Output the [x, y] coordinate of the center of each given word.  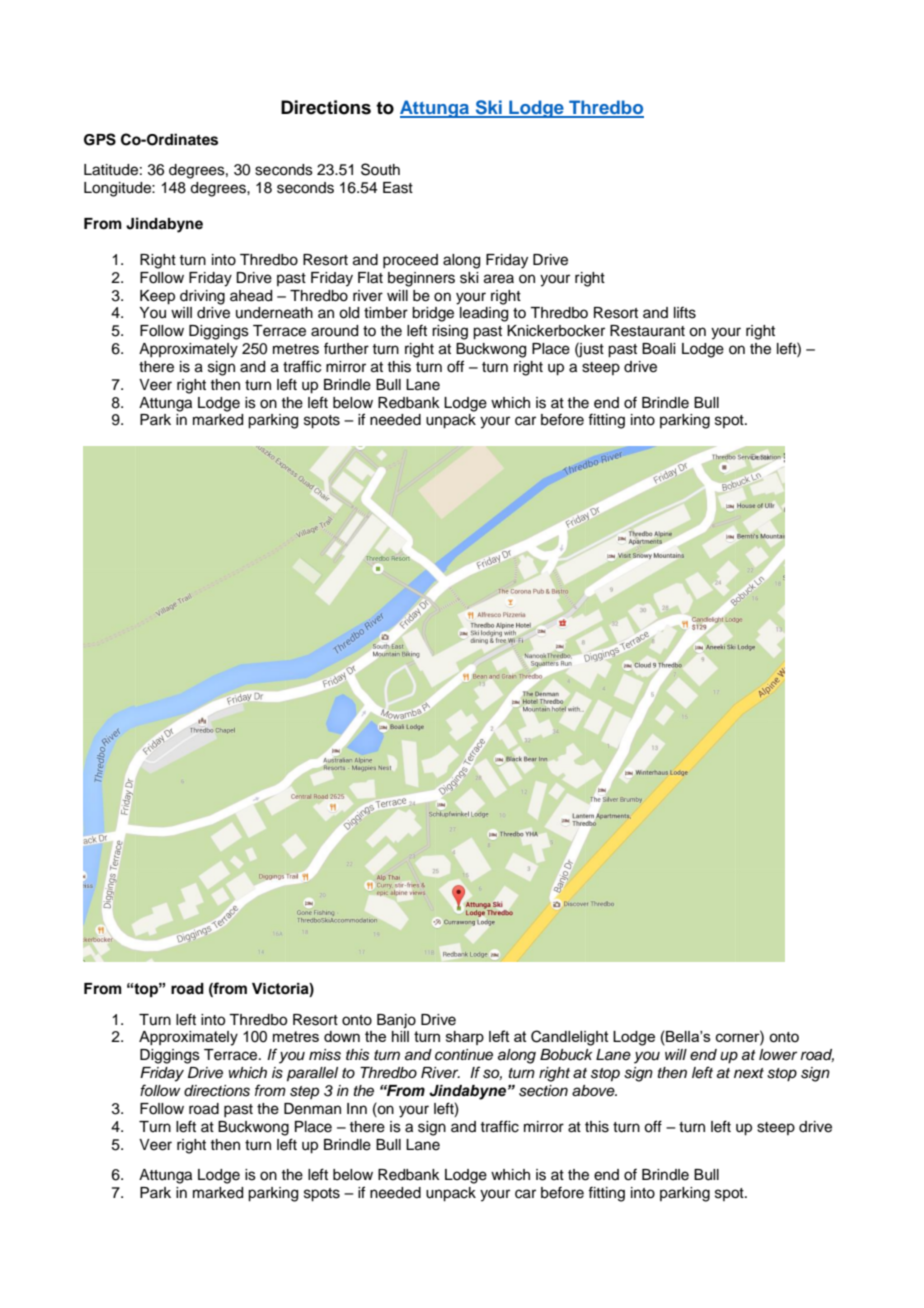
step [304, 1092]
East [398, 188]
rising [450, 332]
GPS [100, 139]
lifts [685, 312]
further [346, 348]
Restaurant [647, 331]
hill [400, 1036]
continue [464, 1055]
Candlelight [570, 1038]
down [342, 1036]
